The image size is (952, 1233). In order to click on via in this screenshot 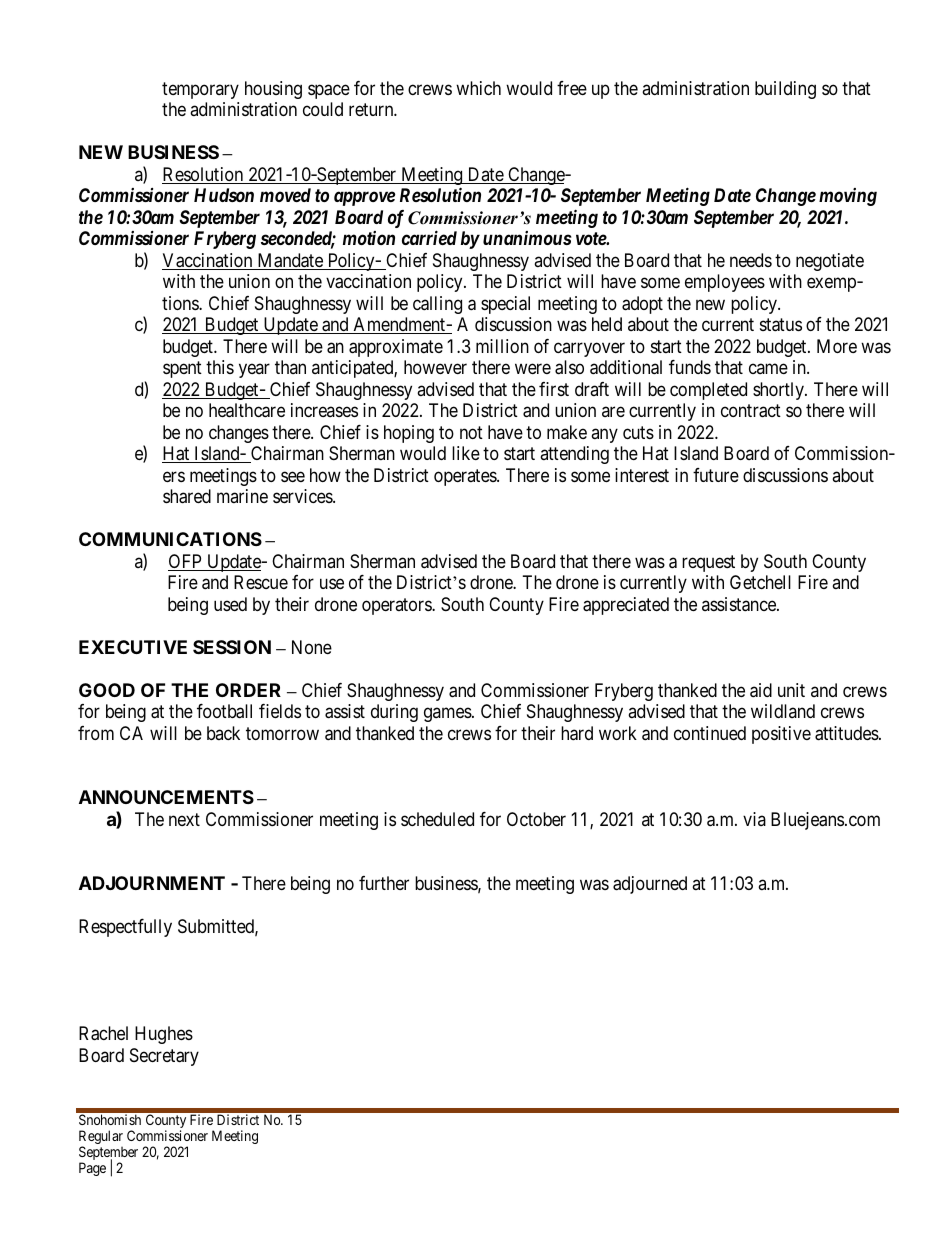, I will do `click(754, 819)`.
